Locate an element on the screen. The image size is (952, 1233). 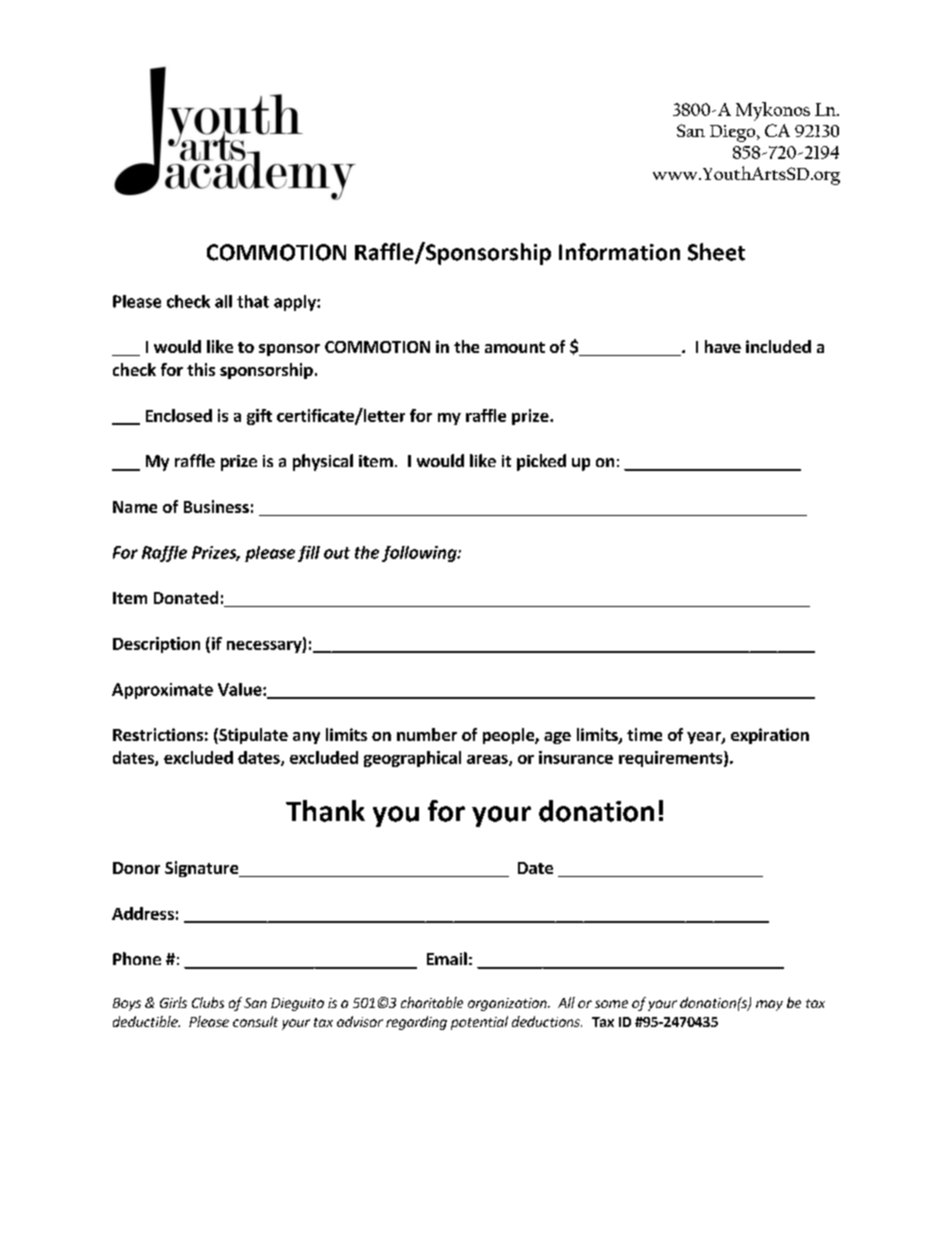
have is located at coordinates (723, 346).
